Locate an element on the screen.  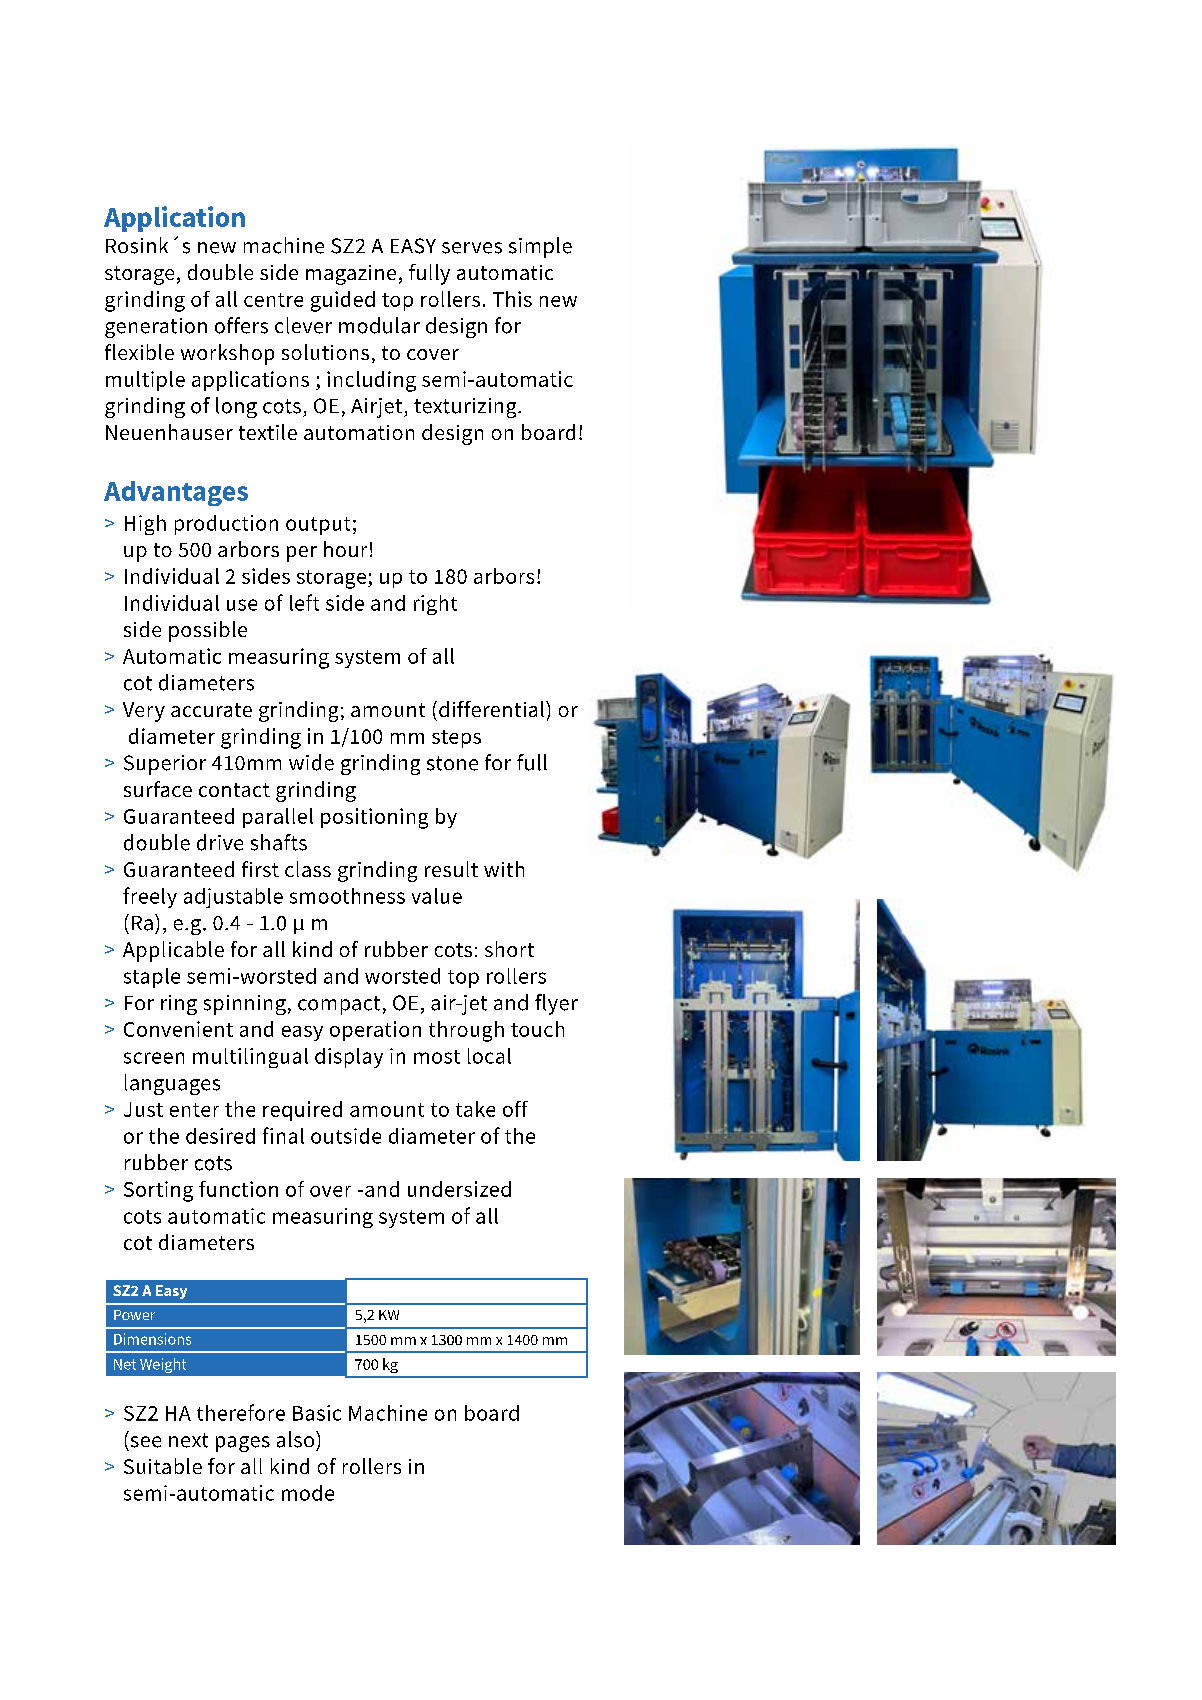
smoothness is located at coordinates (347, 896).
